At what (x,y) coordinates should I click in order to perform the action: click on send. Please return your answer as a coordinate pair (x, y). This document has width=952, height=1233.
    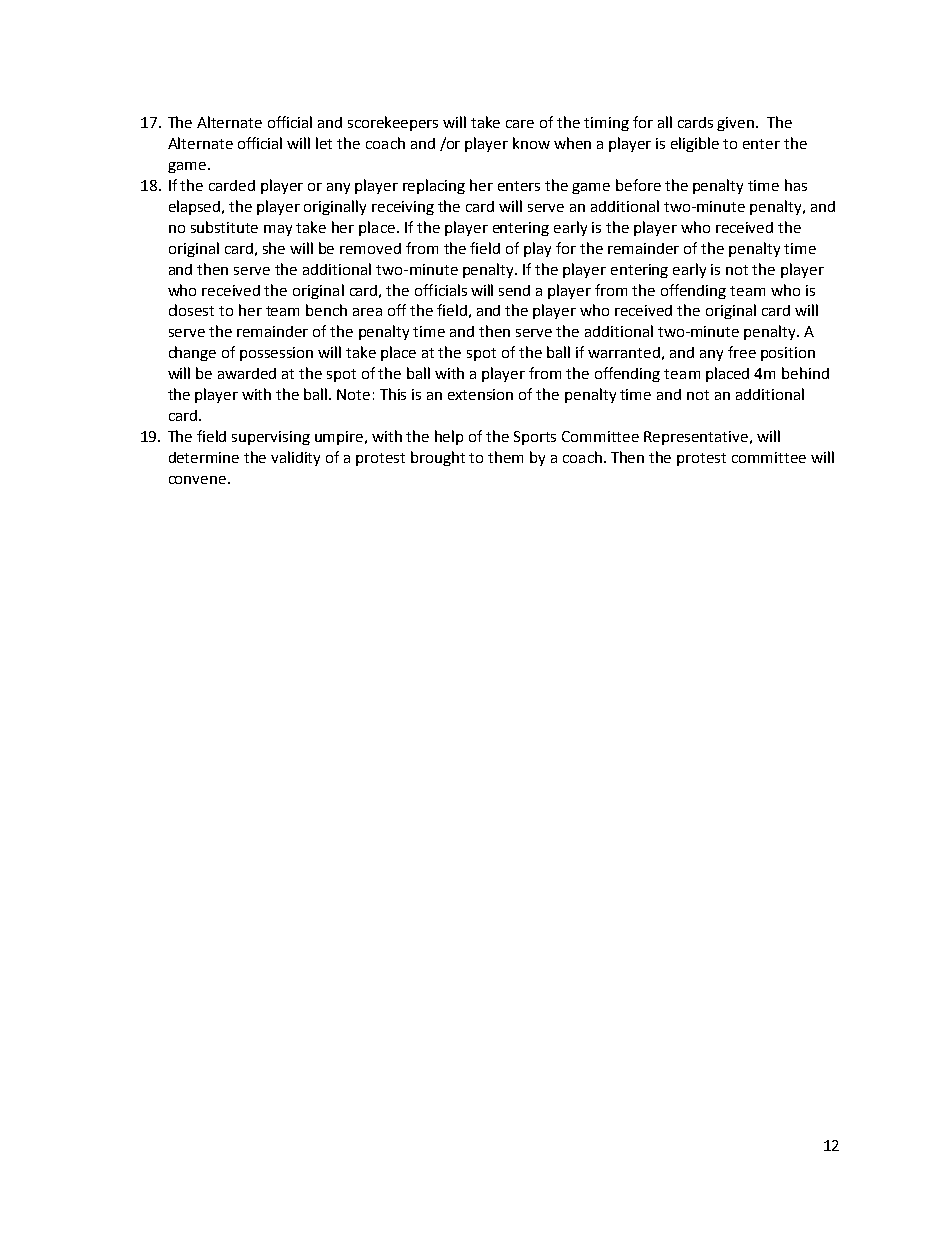
    Looking at the image, I should click on (514, 290).
